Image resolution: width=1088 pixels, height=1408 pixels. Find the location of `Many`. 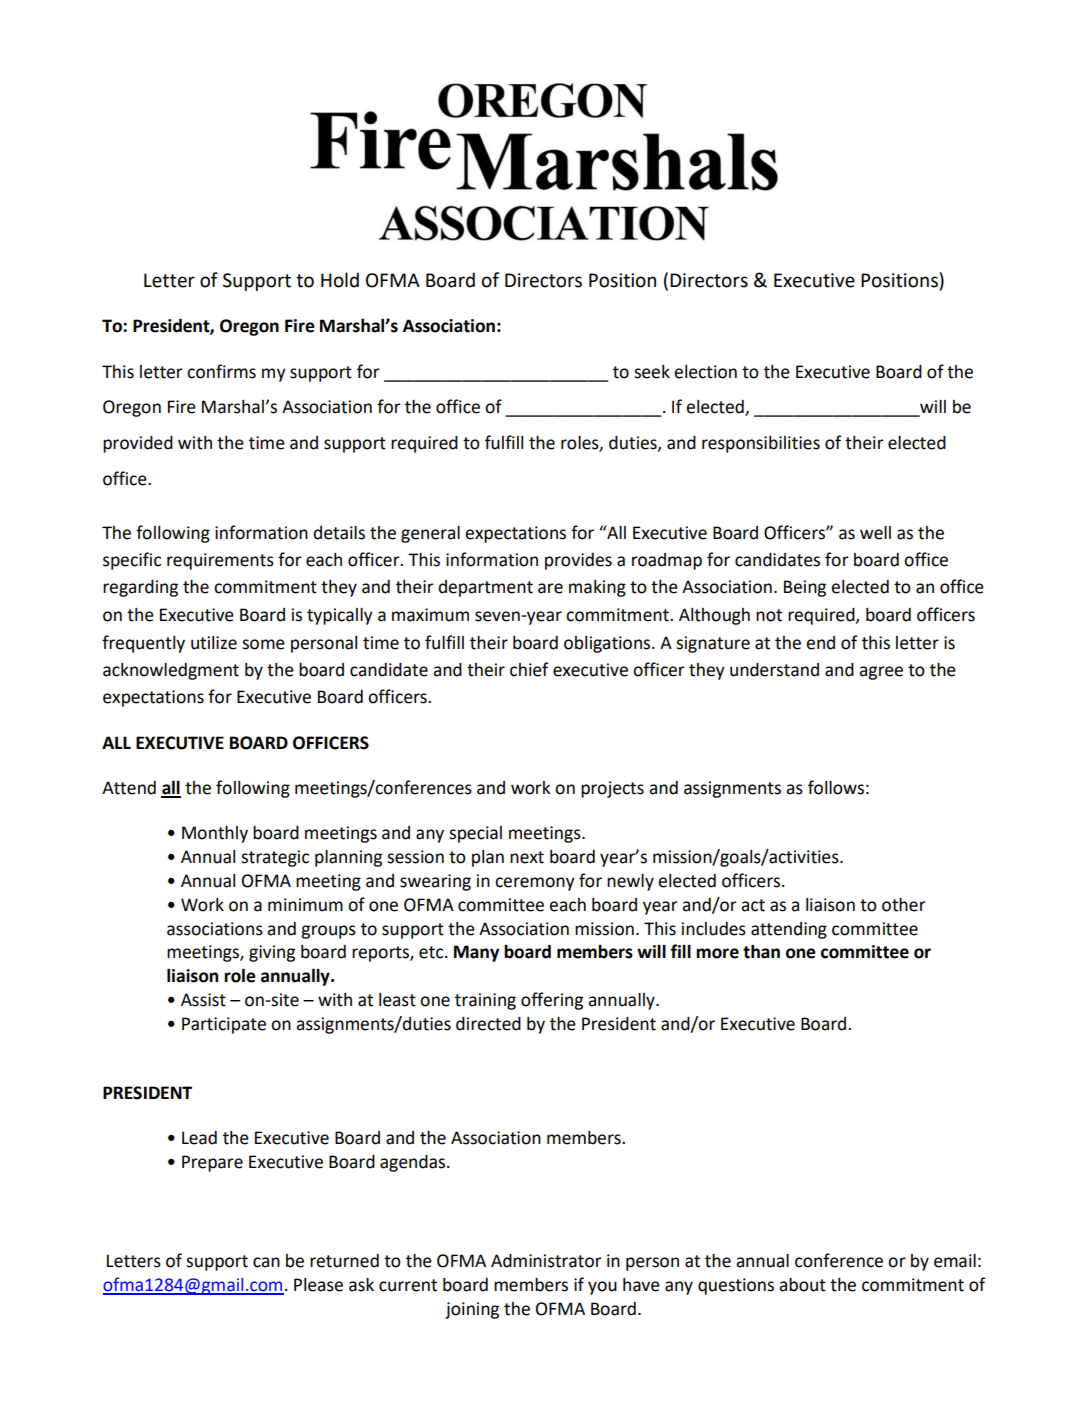

Many is located at coordinates (476, 953).
